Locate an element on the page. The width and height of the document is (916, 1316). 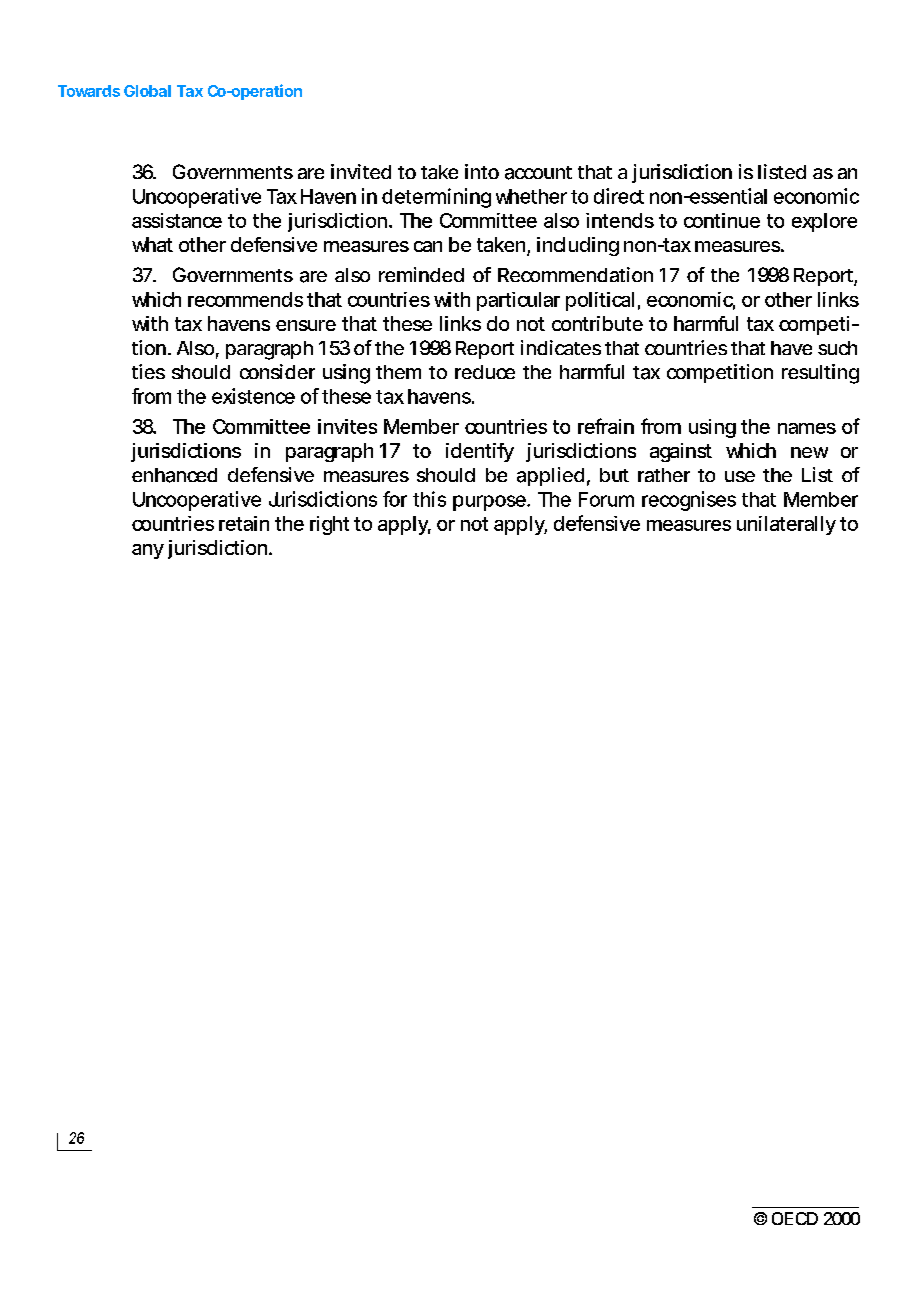
enhanced is located at coordinates (174, 475).
